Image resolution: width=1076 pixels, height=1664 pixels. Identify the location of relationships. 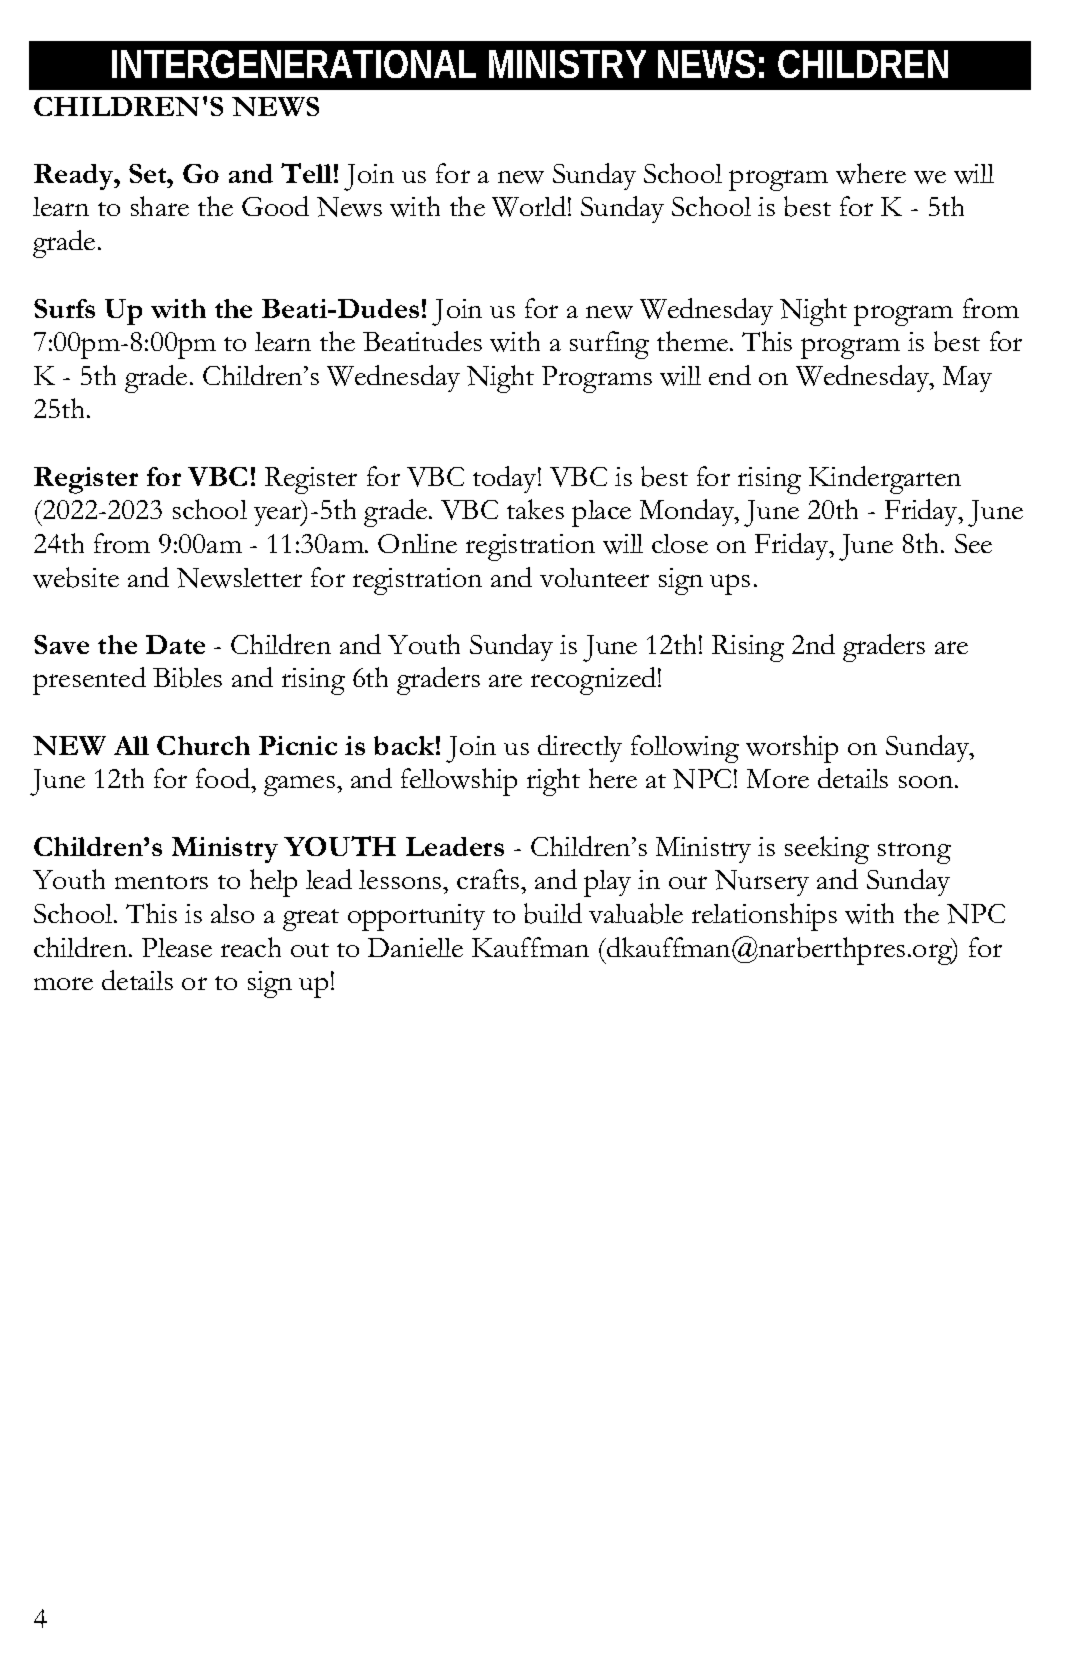
(764, 917).
